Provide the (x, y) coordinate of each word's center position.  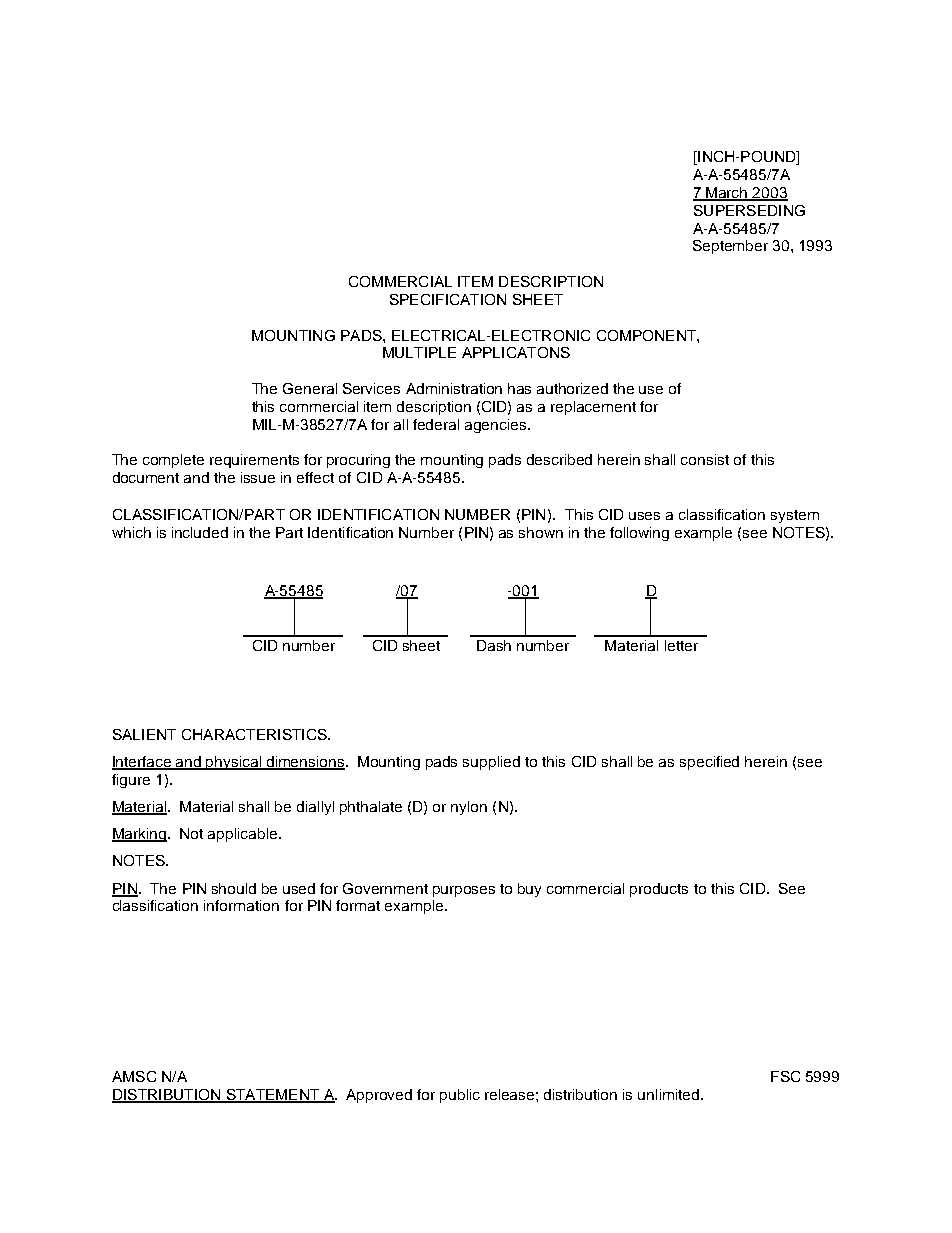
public (460, 1096)
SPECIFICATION (448, 299)
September (730, 247)
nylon (469, 808)
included (200, 532)
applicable (244, 835)
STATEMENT (273, 1095)
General (310, 388)
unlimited (670, 1094)
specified (709, 763)
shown (541, 532)
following (639, 534)
